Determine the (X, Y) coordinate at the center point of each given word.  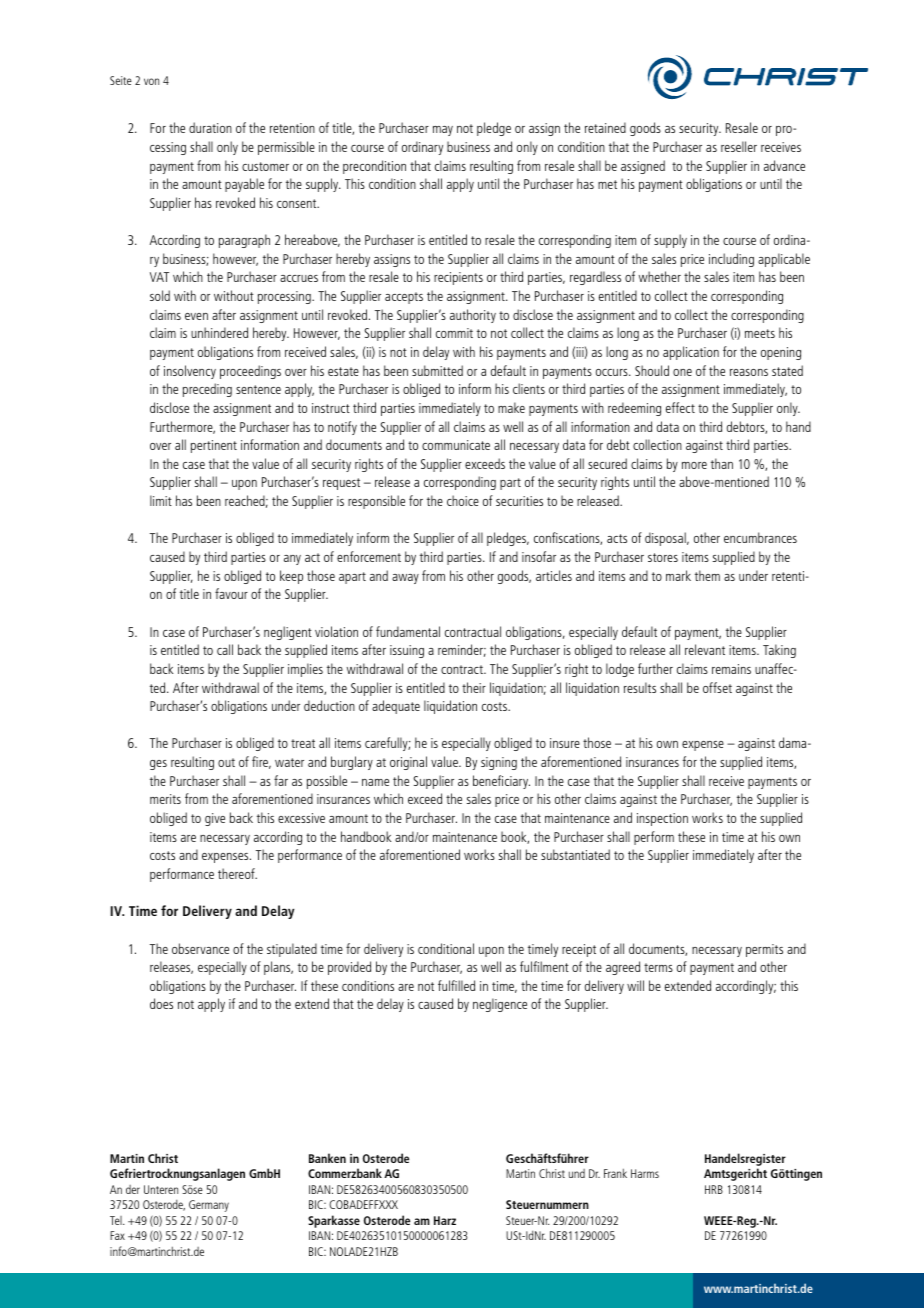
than (722, 463)
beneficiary (501, 782)
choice (463, 500)
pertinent (214, 446)
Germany (209, 1206)
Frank (615, 1173)
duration (210, 127)
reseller (739, 146)
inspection (662, 819)
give (215, 819)
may (443, 131)
